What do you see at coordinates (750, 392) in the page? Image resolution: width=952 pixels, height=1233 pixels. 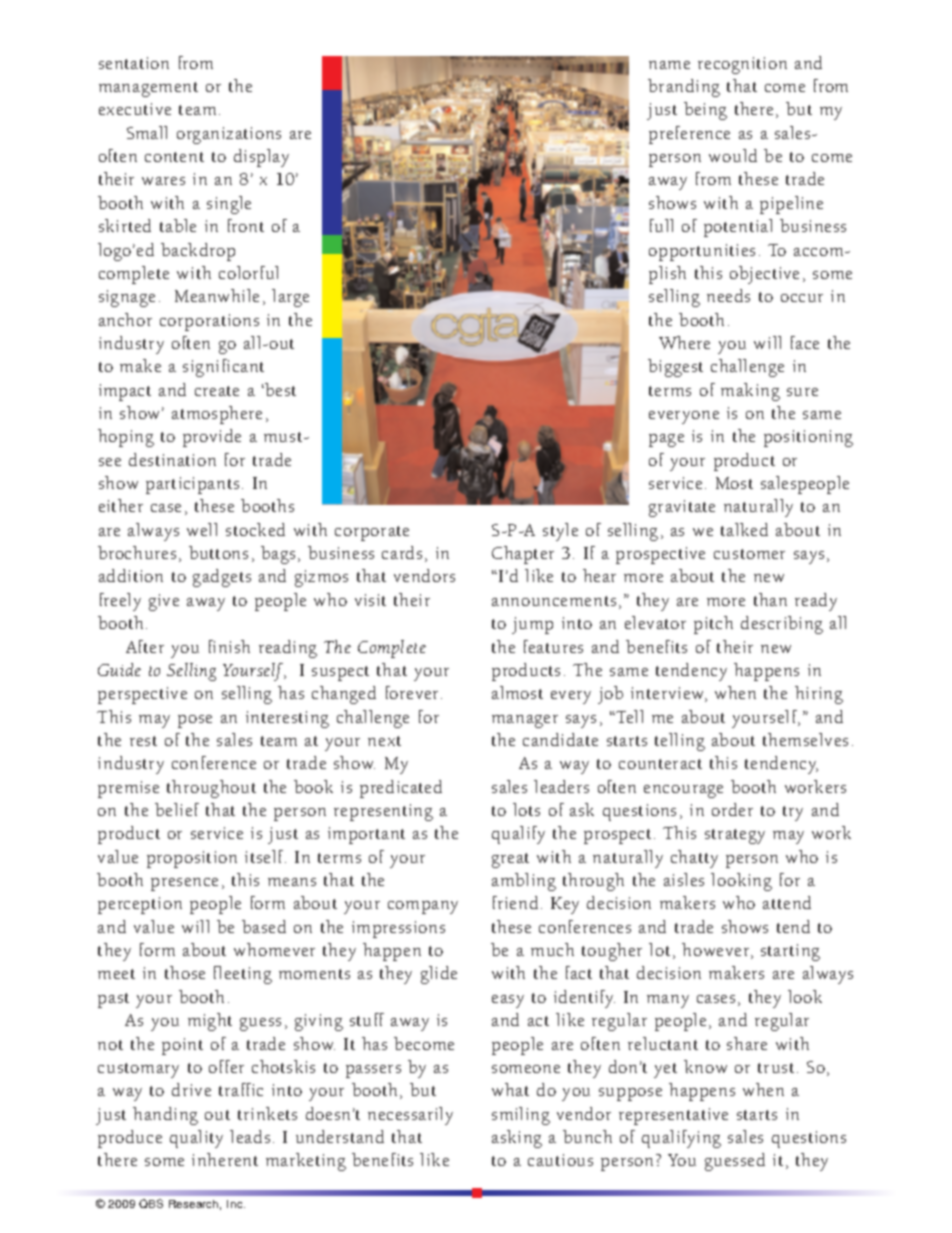 I see `making` at bounding box center [750, 392].
